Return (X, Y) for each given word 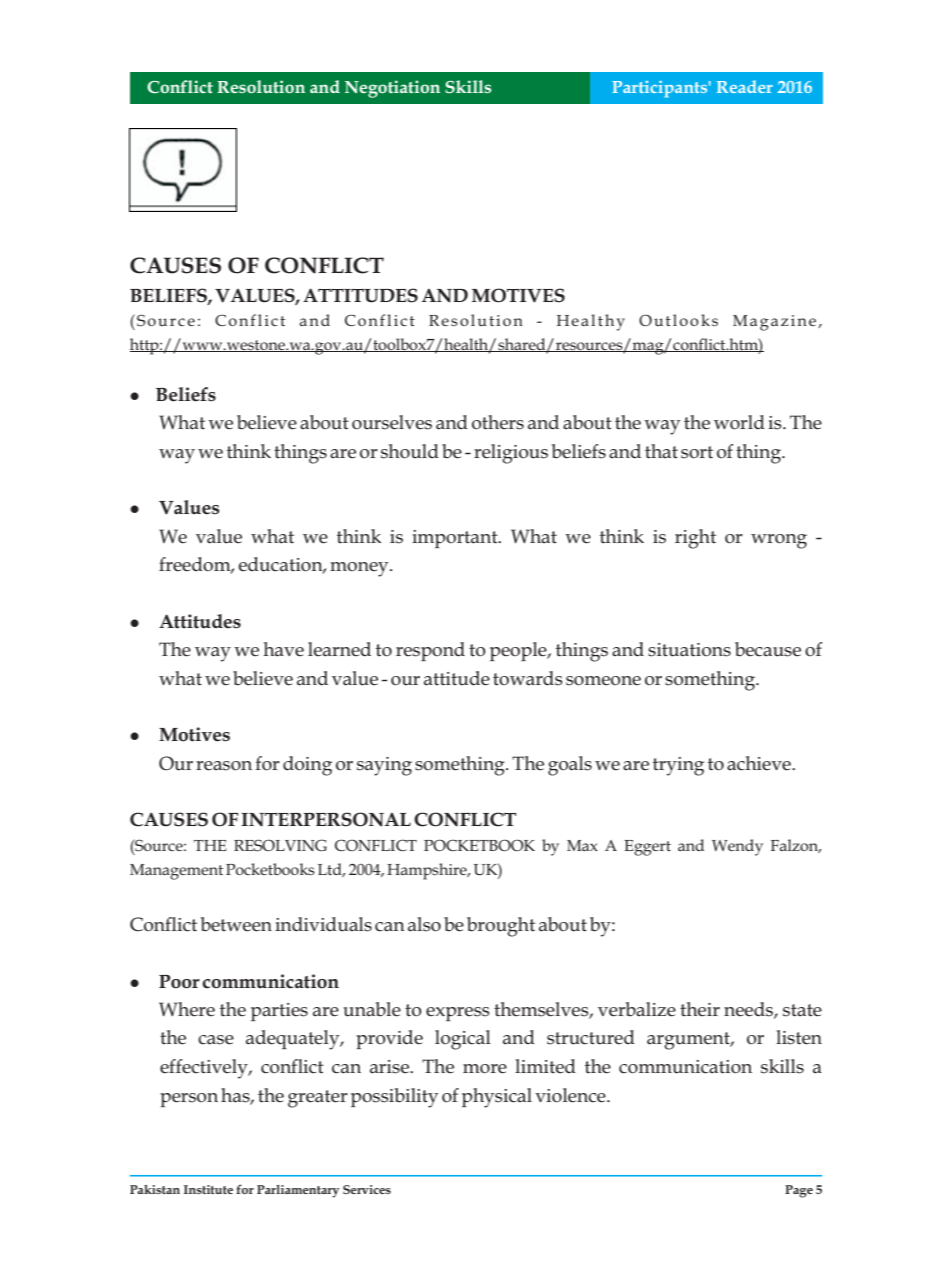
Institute (208, 1189)
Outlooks (678, 320)
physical (497, 1098)
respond (430, 651)
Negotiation (392, 89)
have (283, 649)
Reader (745, 86)
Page (799, 1191)
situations (689, 650)
